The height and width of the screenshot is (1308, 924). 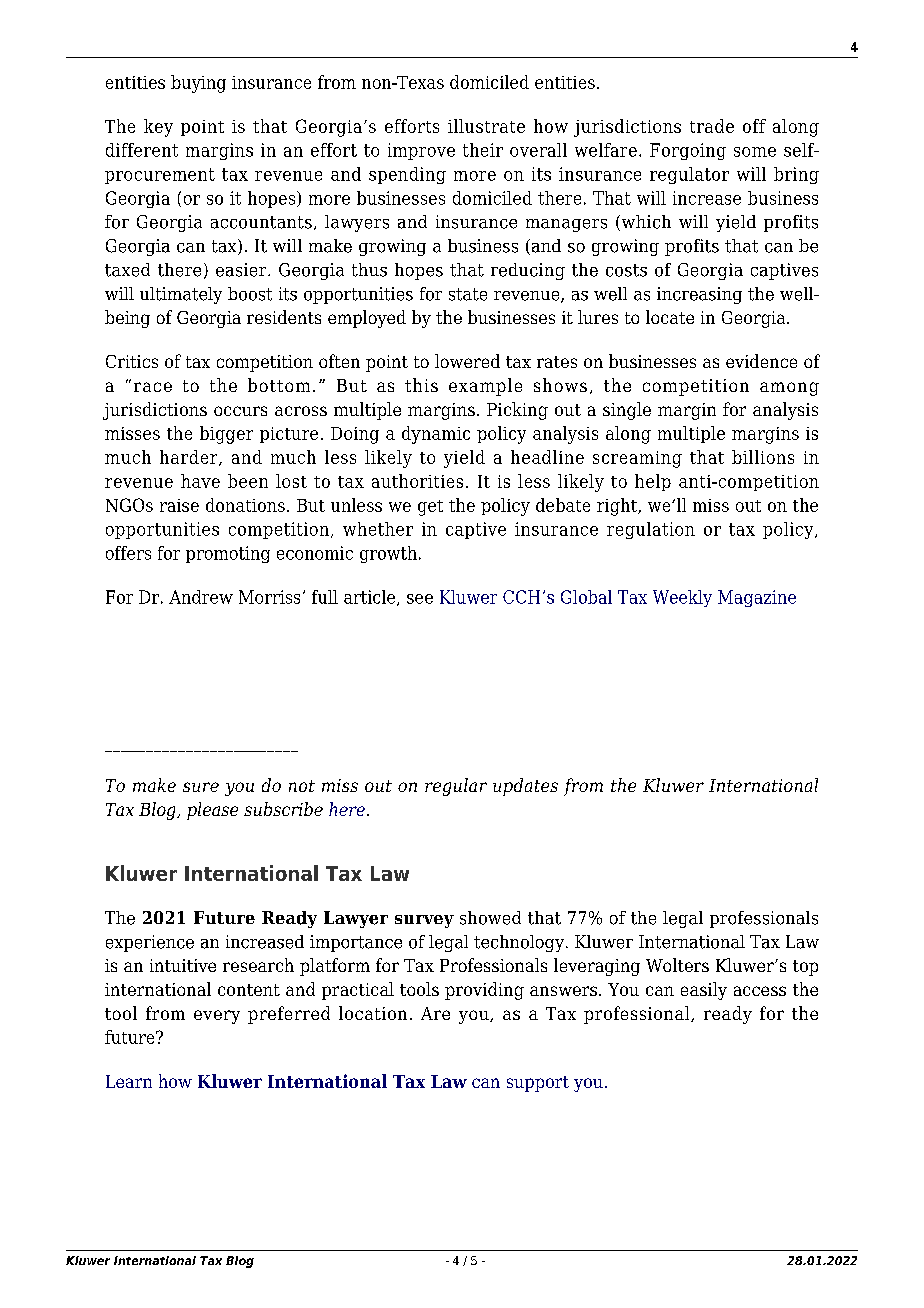 What do you see at coordinates (201, 597) in the screenshot?
I see `Andrew` at bounding box center [201, 597].
